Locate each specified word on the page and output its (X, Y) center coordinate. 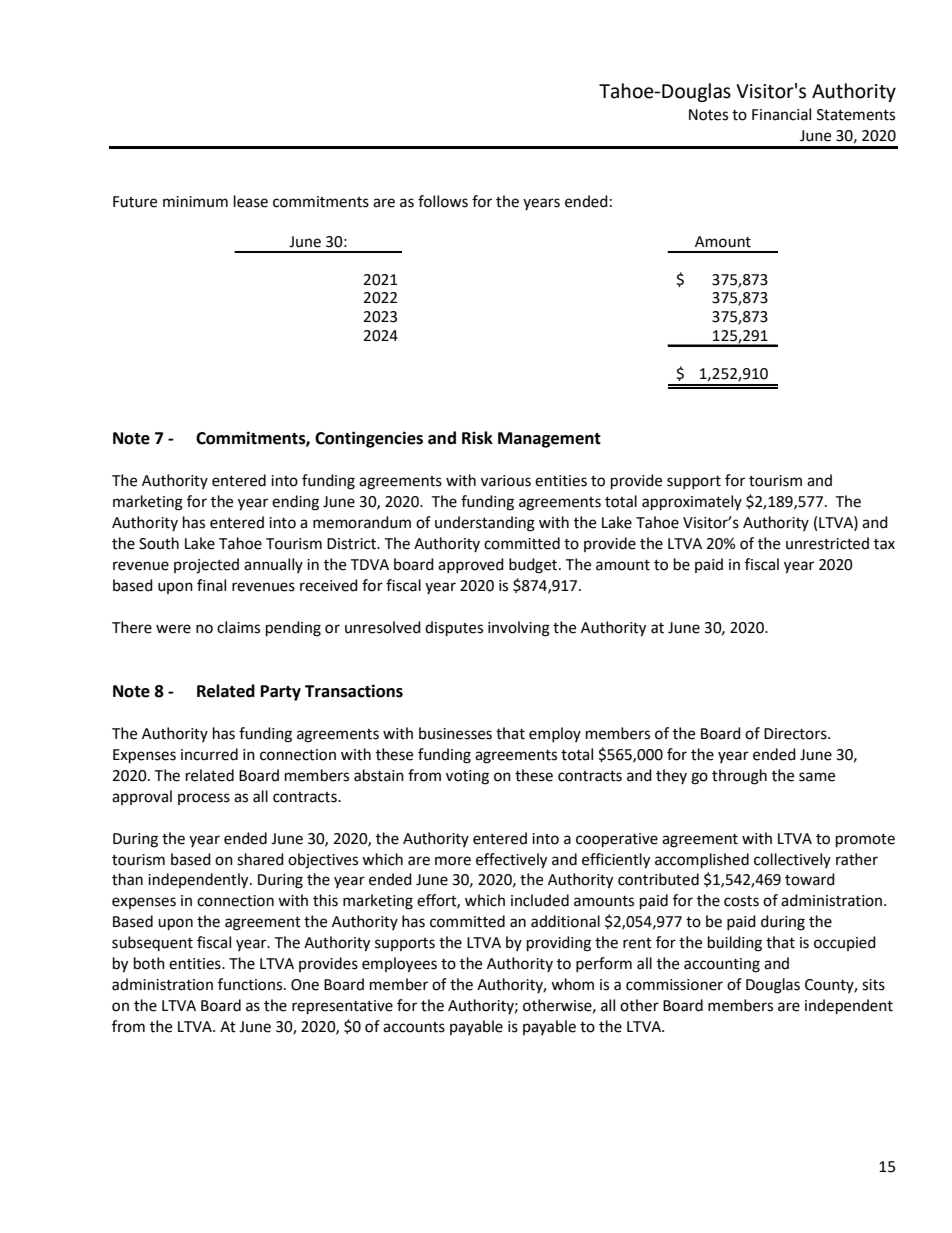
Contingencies (369, 439)
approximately (692, 503)
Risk (477, 438)
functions (251, 984)
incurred (209, 754)
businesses (455, 733)
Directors (796, 734)
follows (443, 201)
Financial (781, 114)
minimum (195, 202)
